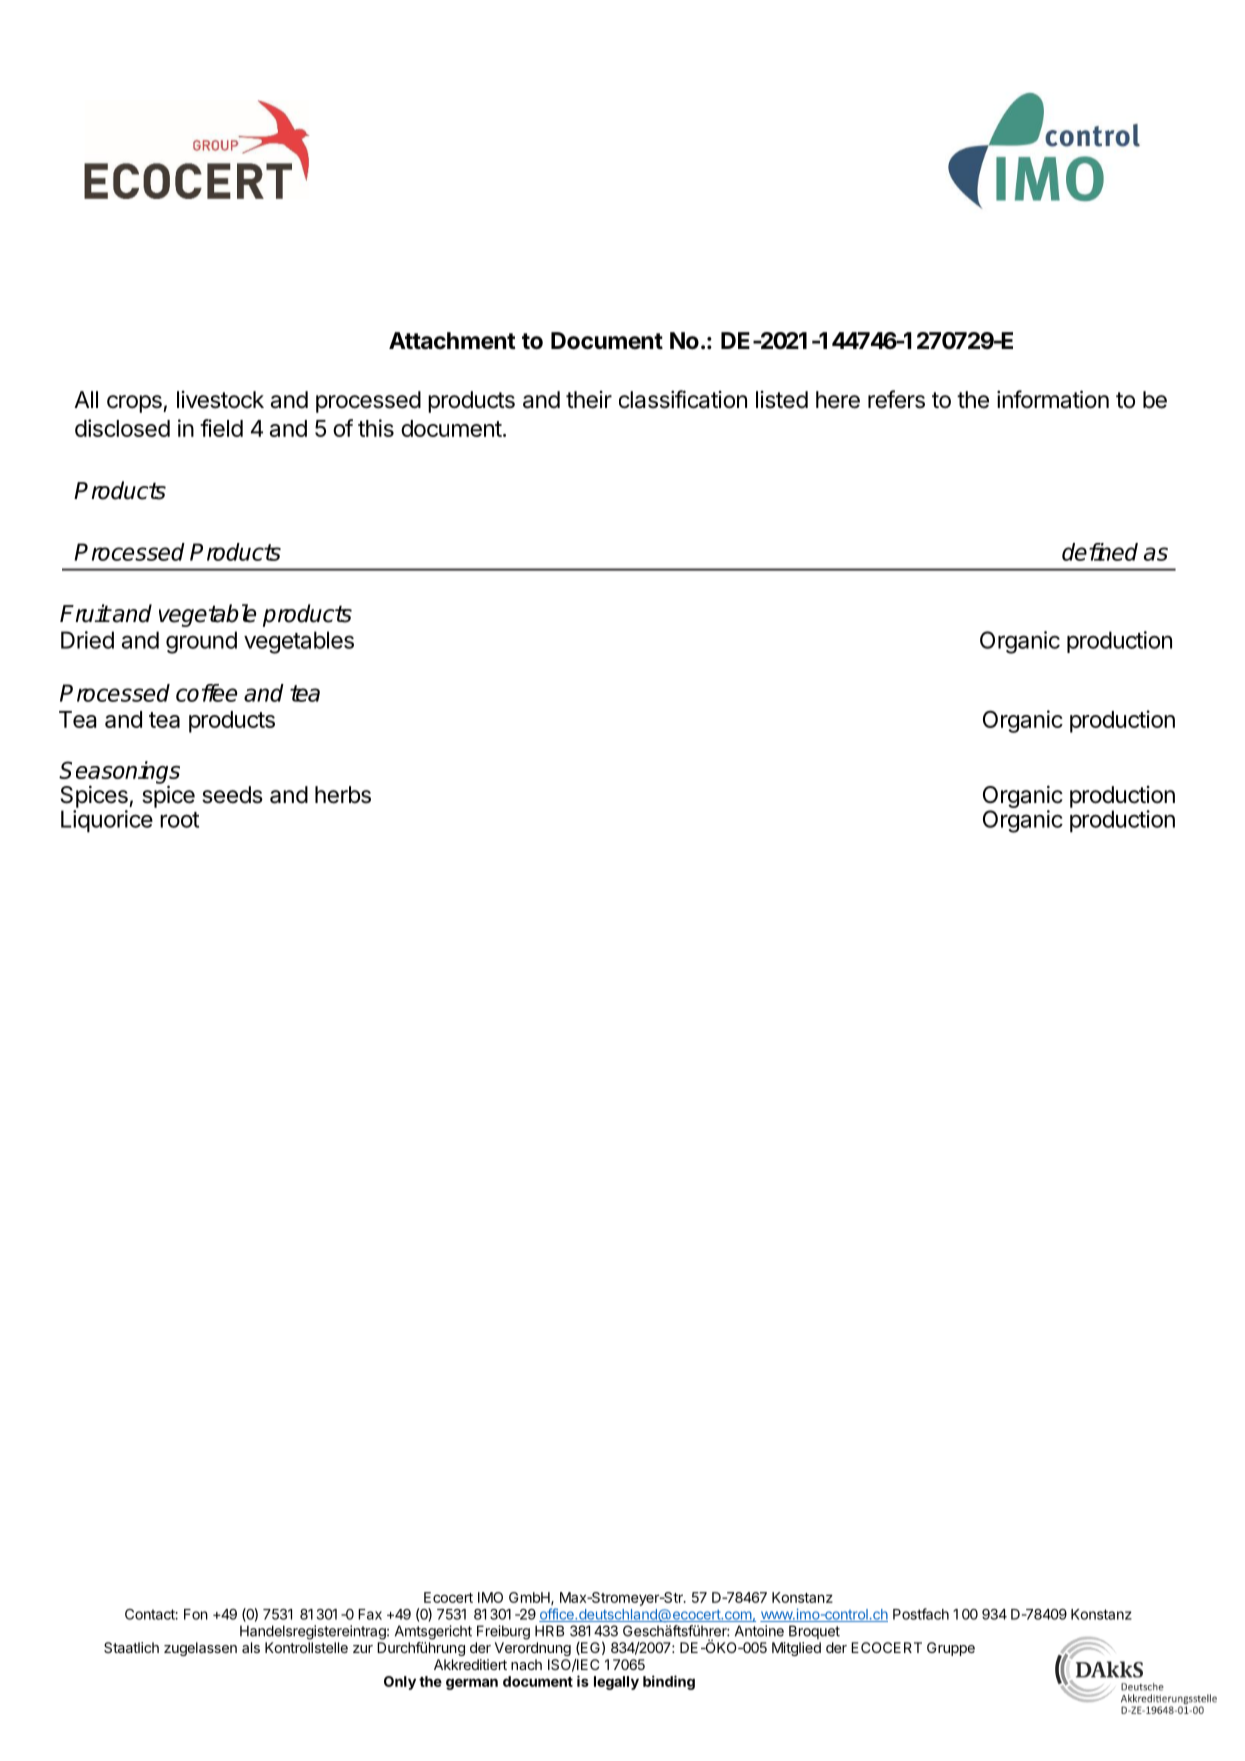  What do you see at coordinates (589, 400) in the screenshot?
I see `their` at bounding box center [589, 400].
